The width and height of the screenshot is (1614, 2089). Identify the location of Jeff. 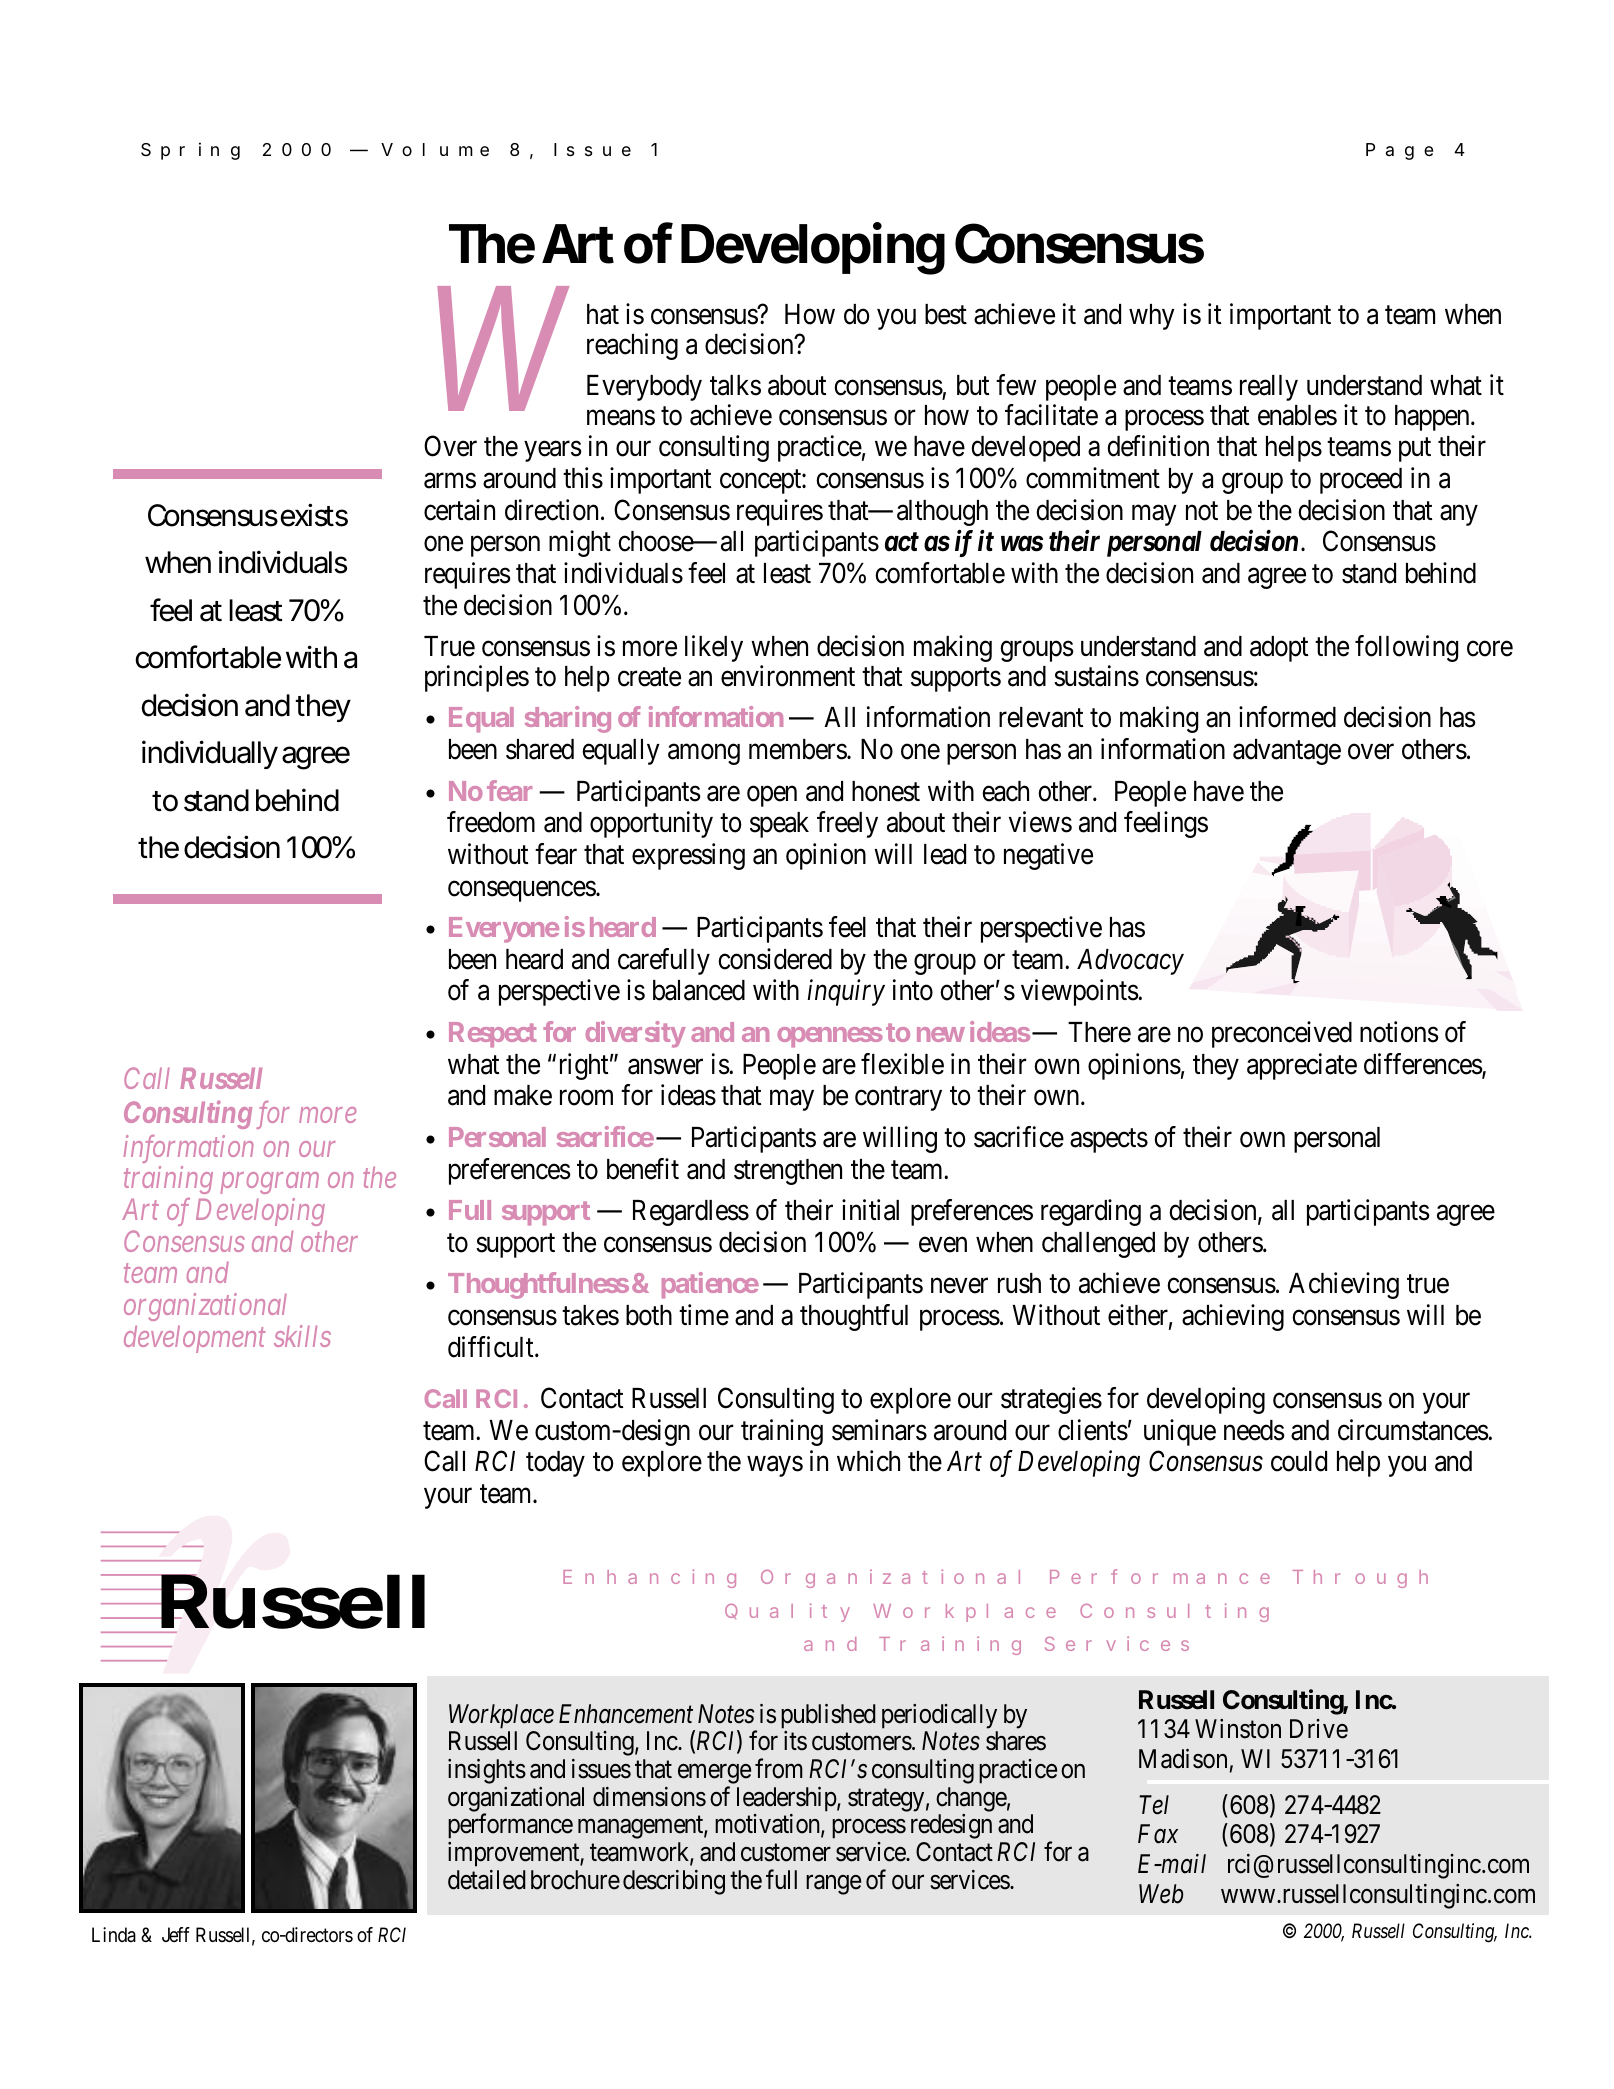
(176, 1934).
